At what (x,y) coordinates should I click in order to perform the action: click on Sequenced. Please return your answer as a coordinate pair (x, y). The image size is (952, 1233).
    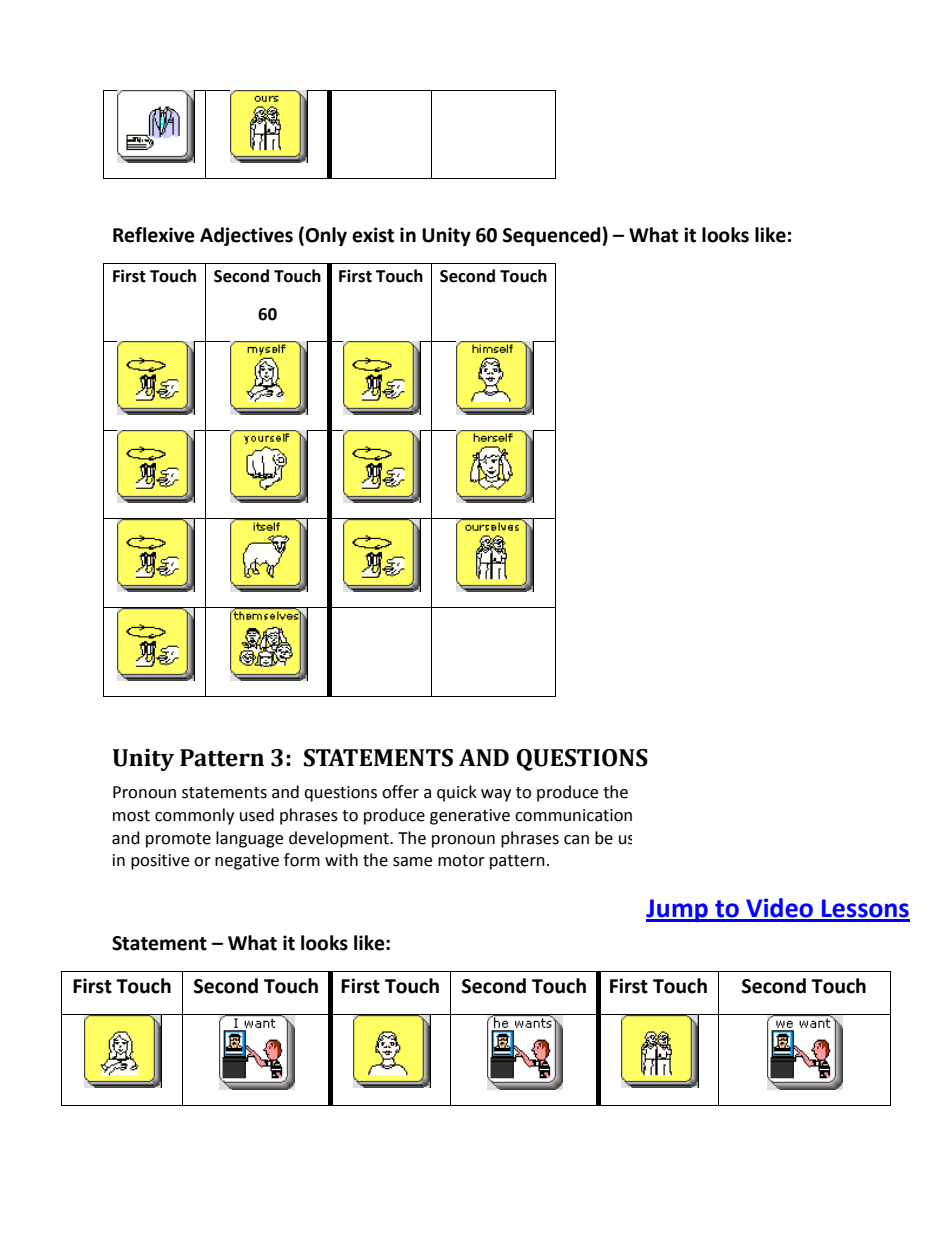
    Looking at the image, I should click on (553, 236).
